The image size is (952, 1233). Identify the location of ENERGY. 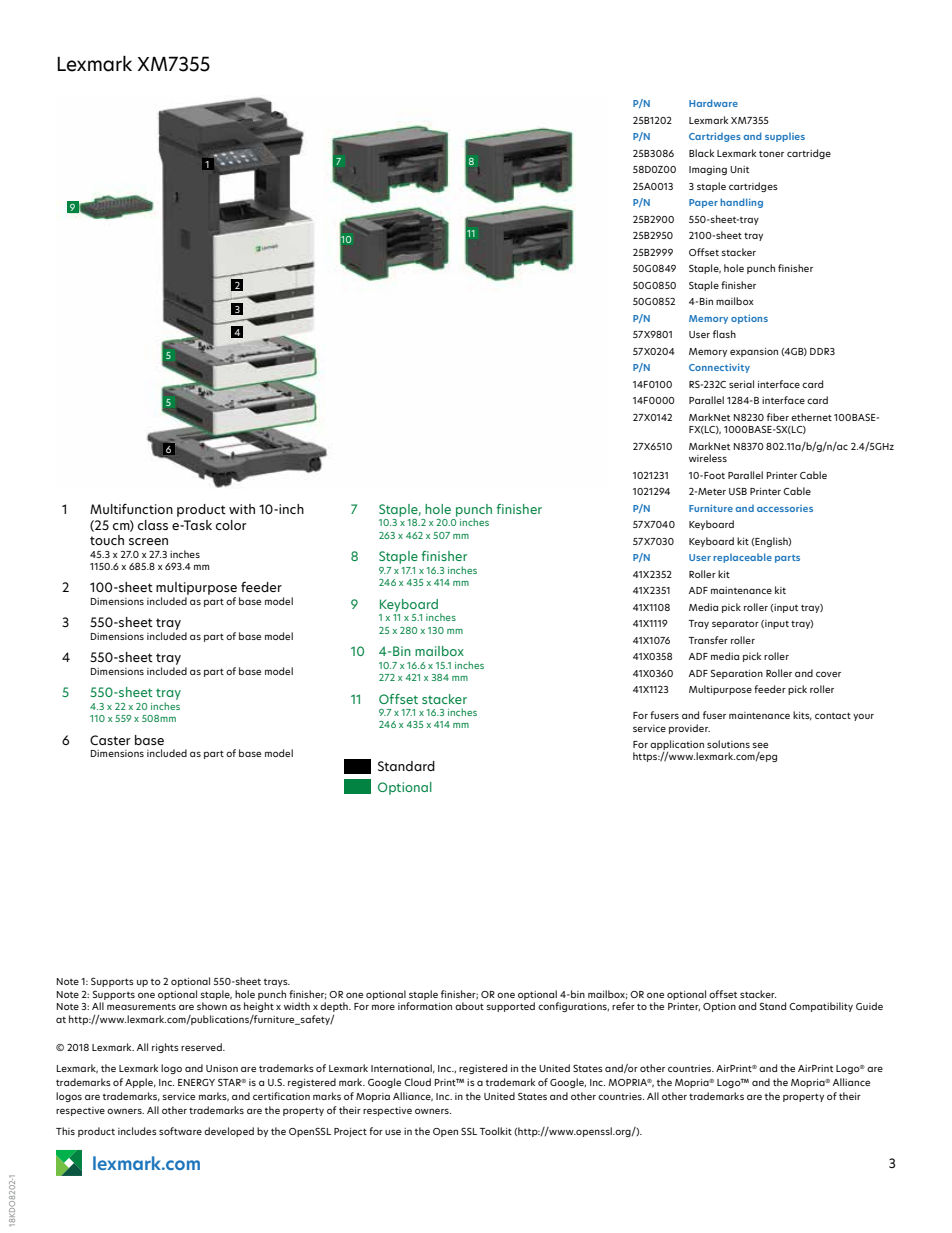
(196, 1082).
